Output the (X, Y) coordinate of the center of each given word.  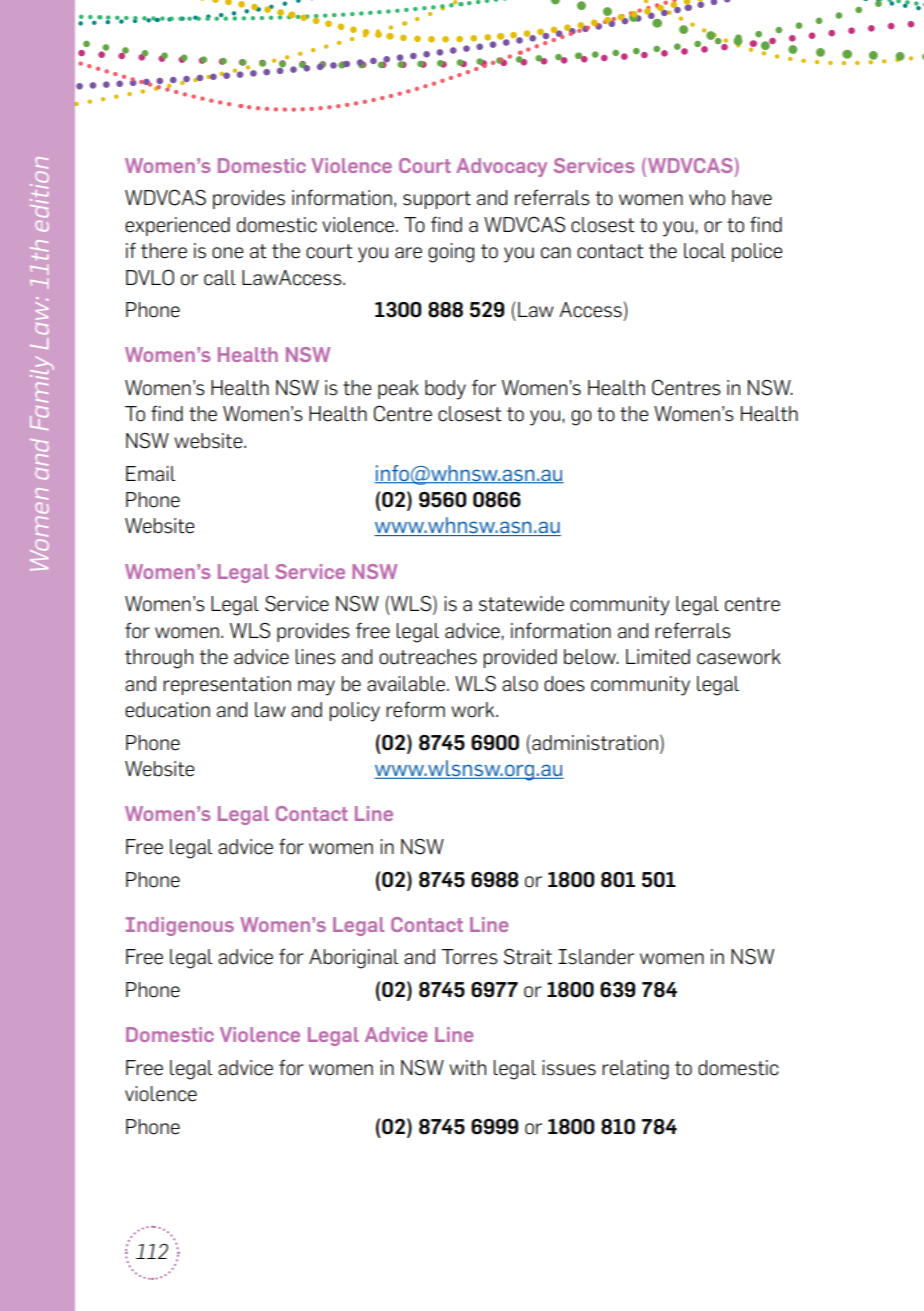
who (707, 198)
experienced (177, 226)
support (437, 200)
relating (635, 1070)
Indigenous (180, 926)
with (467, 1067)
